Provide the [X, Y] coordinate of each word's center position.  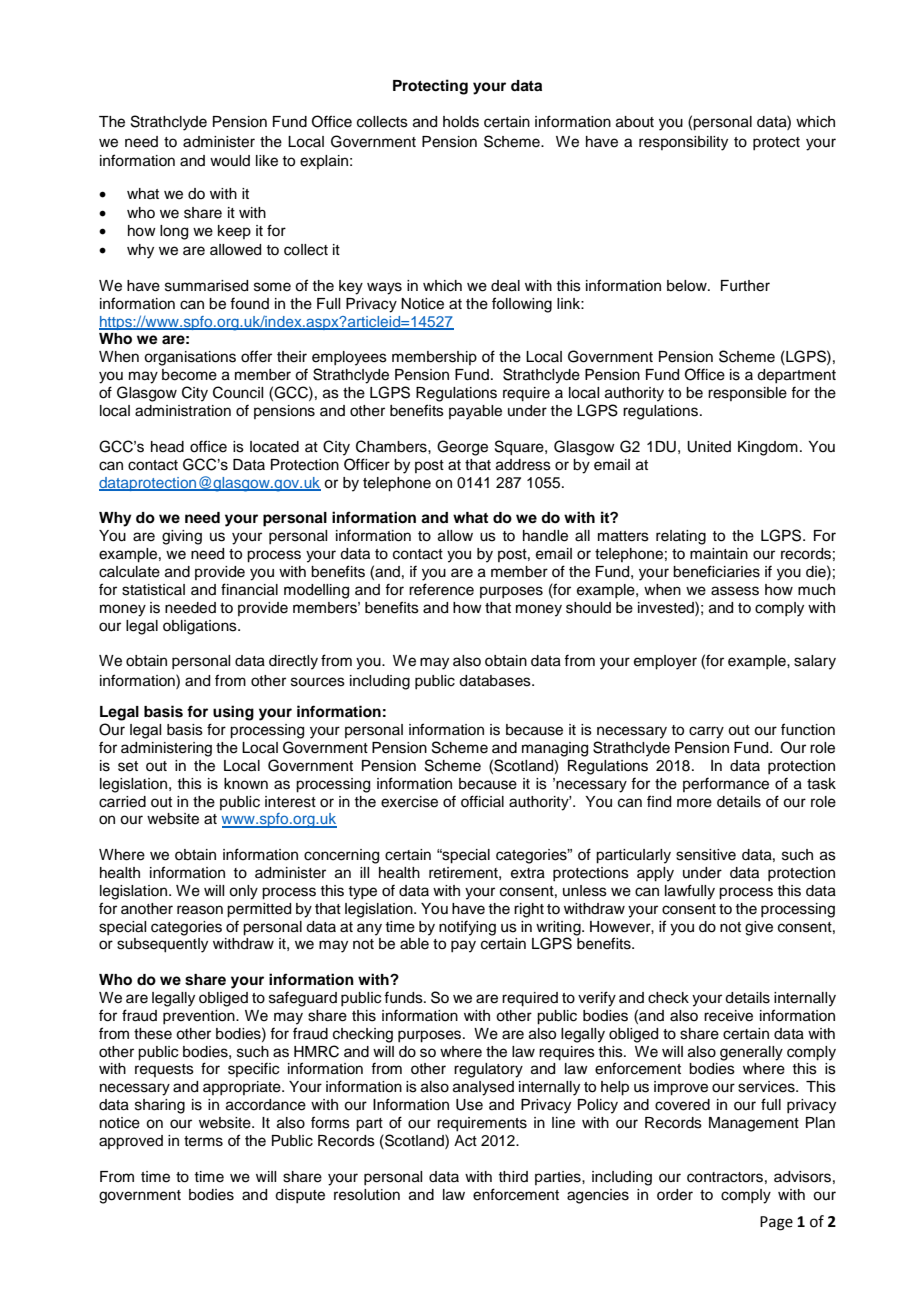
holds [461, 122]
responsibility [683, 143]
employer [665, 662]
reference [441, 589]
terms [203, 1141]
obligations [201, 627]
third [513, 1176]
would [230, 161]
